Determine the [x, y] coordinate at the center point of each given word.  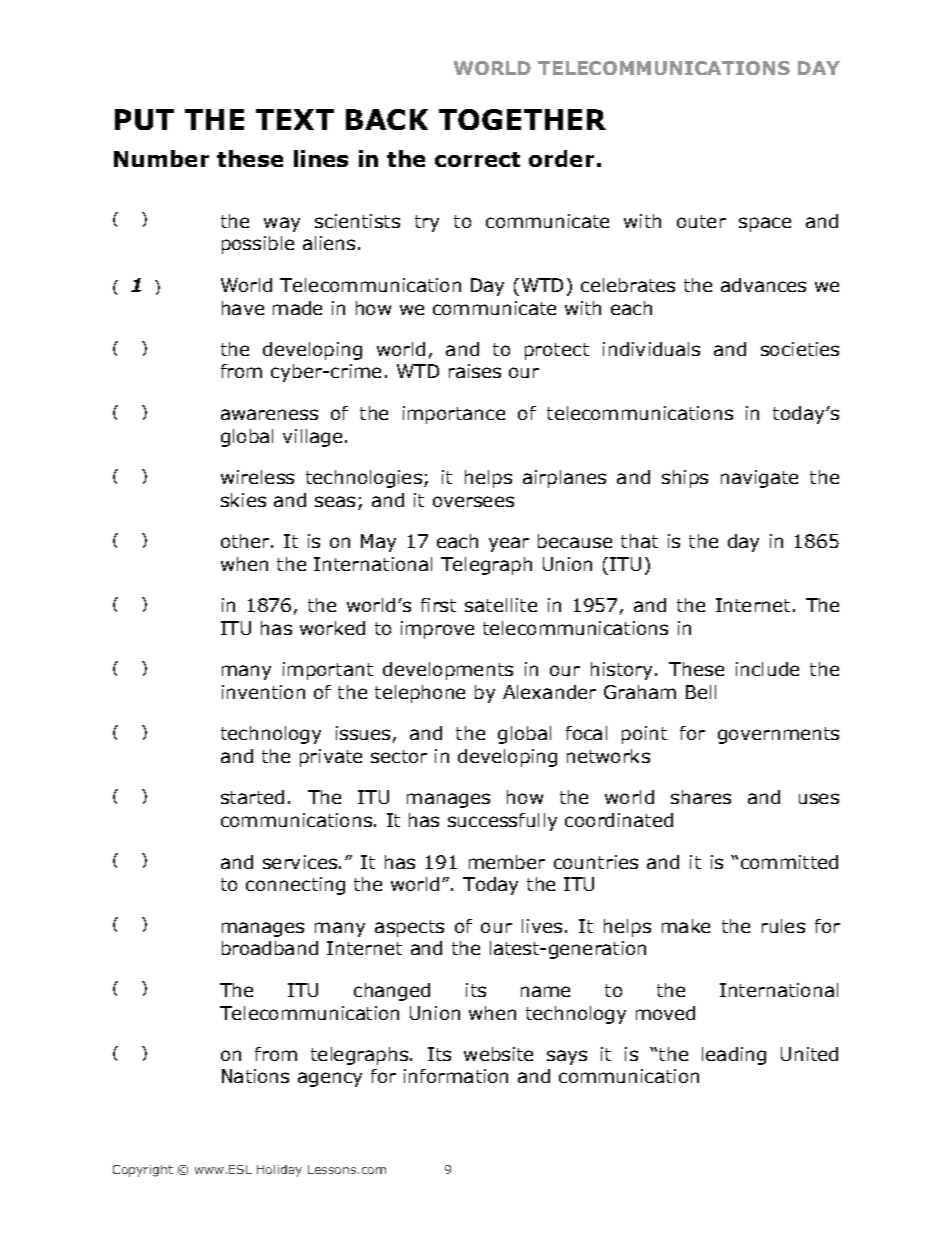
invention [263, 692]
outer [701, 221]
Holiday [279, 1171]
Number [161, 158]
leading [734, 1056]
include [767, 669]
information [456, 1076]
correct [477, 159]
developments [448, 671]
